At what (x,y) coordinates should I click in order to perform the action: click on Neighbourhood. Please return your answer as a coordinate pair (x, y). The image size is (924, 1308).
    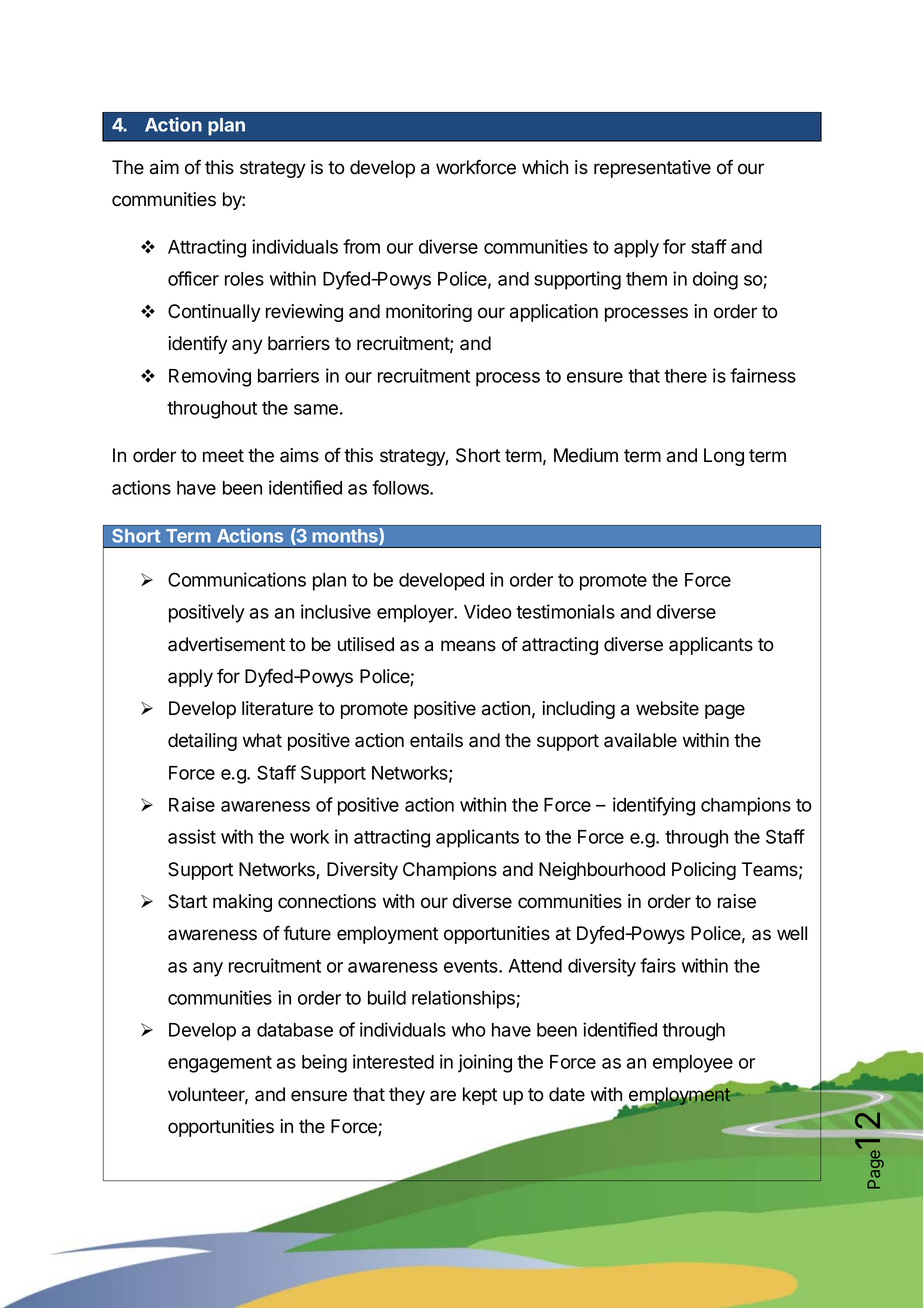
    Looking at the image, I should click on (602, 871).
